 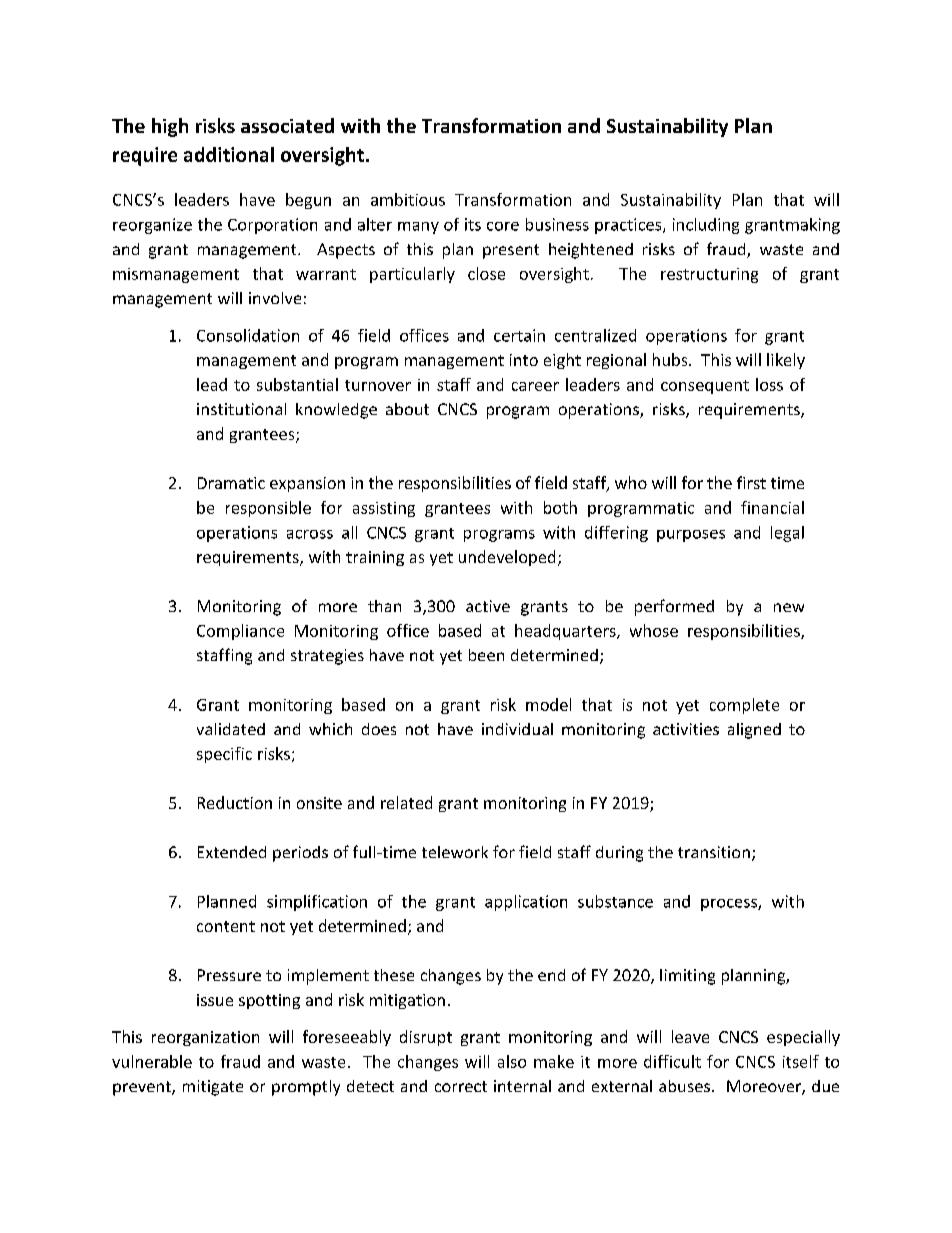 I want to click on additional, so click(x=229, y=154).
